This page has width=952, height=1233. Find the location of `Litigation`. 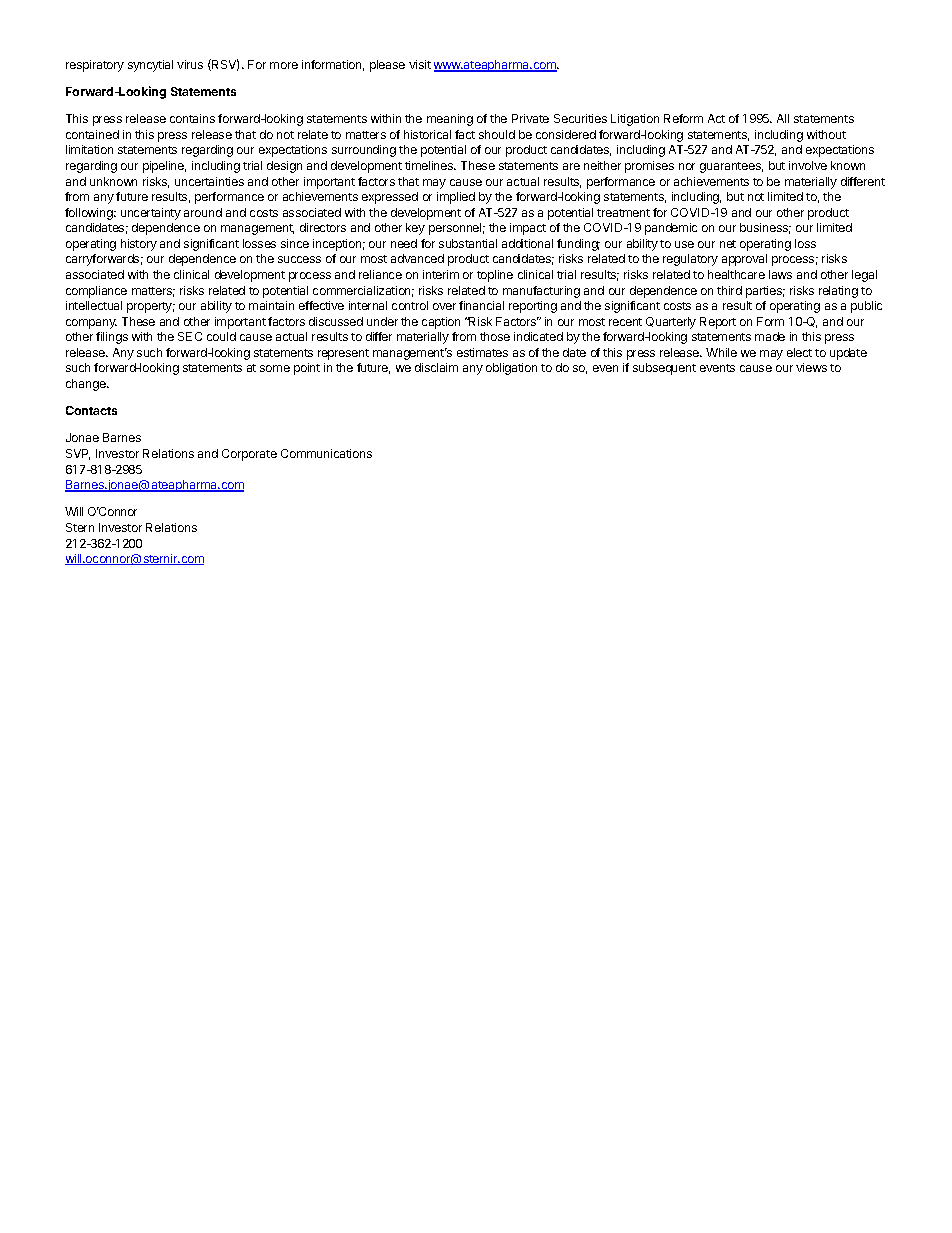

Litigation is located at coordinates (635, 120).
